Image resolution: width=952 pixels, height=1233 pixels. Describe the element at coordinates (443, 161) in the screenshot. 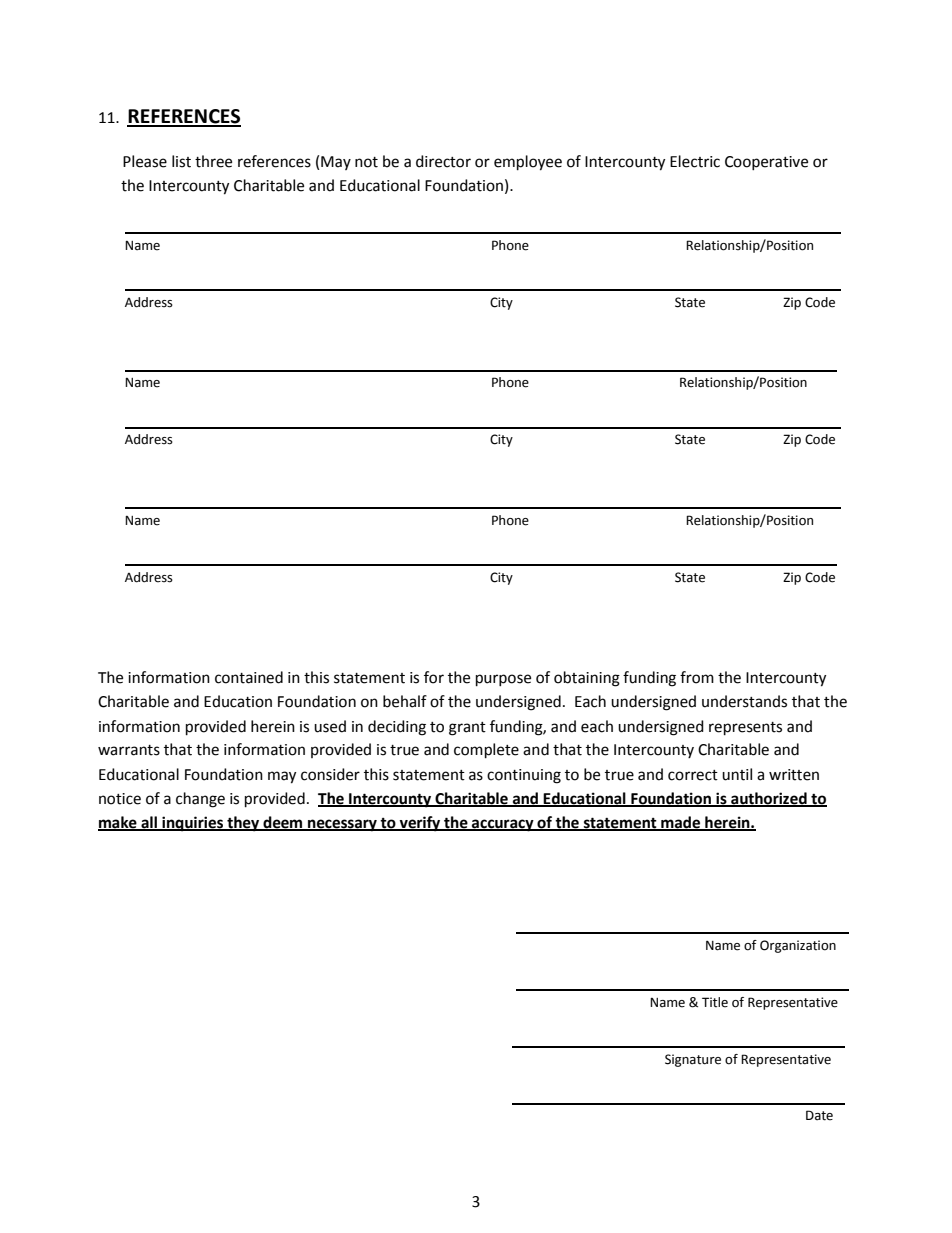

I see `director` at that location.
